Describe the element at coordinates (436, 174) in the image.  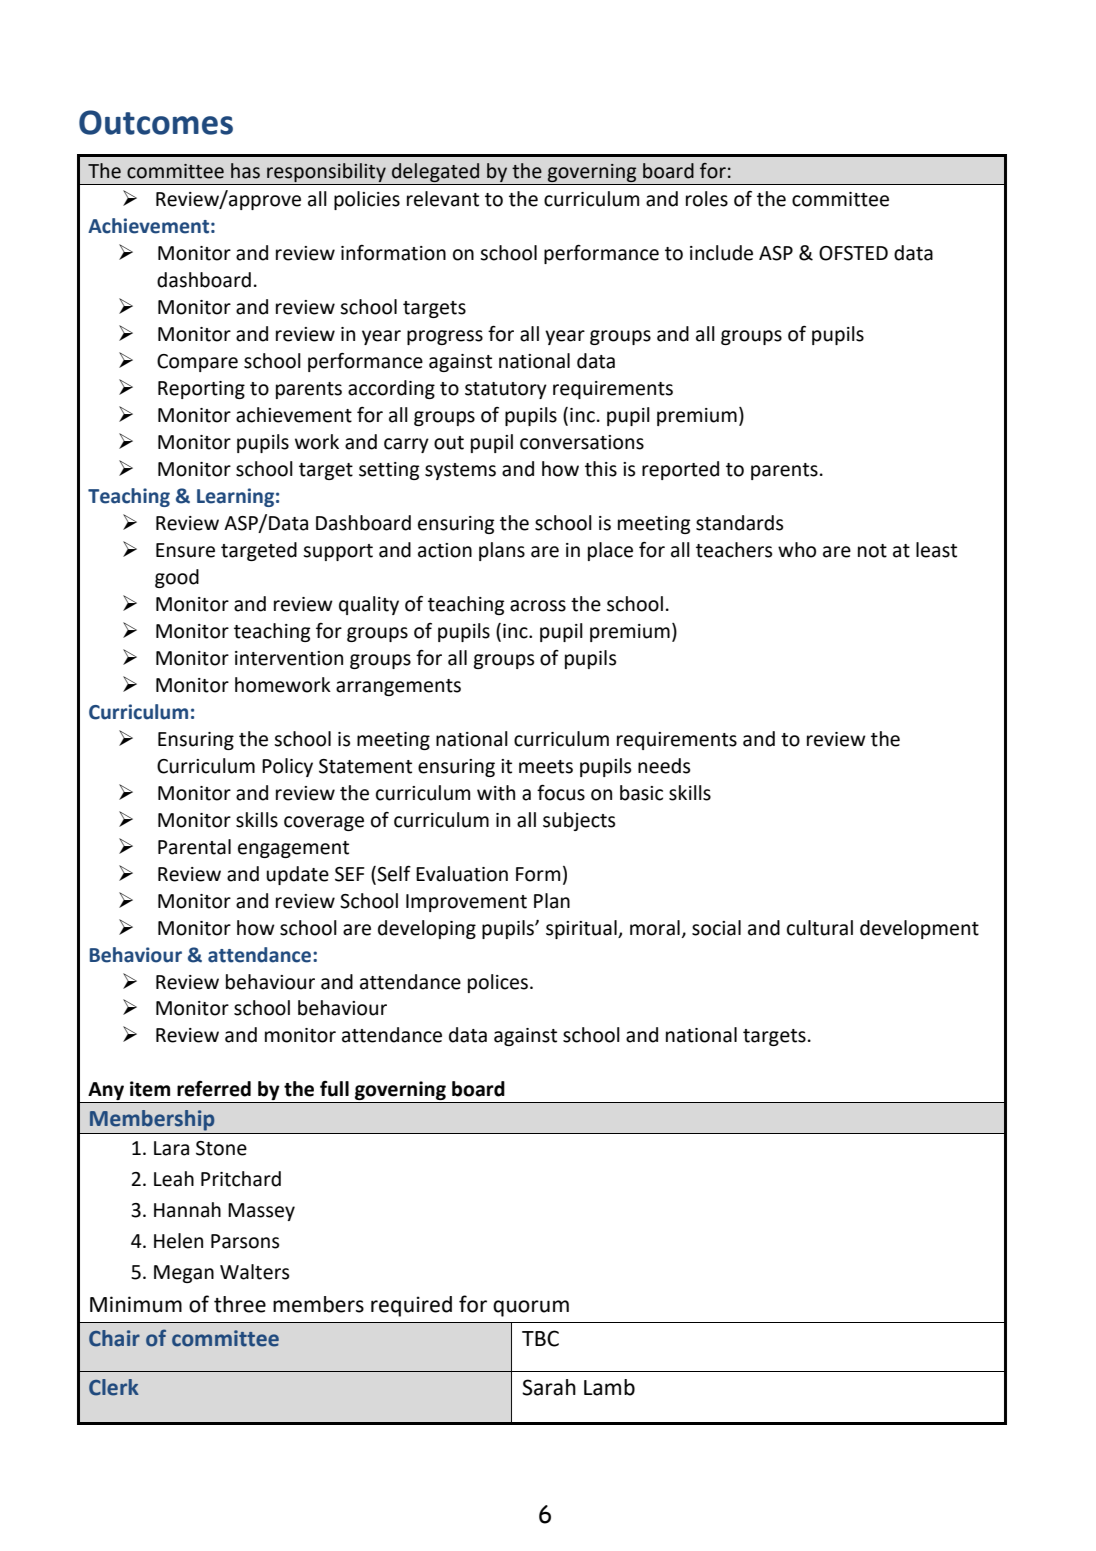
I see `delegated` at that location.
